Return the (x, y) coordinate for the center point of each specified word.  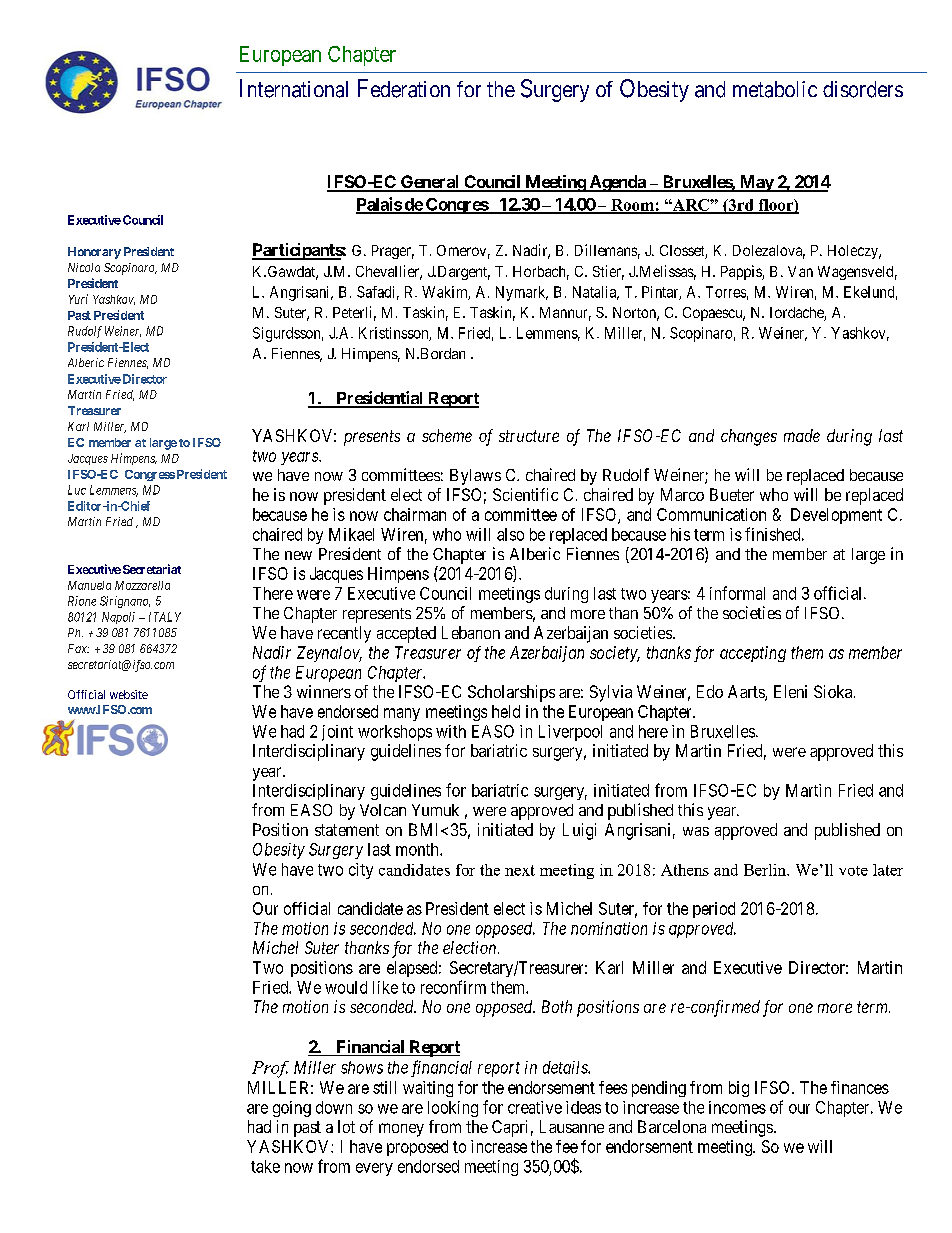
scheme (447, 435)
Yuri (78, 299)
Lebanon (471, 632)
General (430, 183)
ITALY (165, 617)
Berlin (766, 870)
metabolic (775, 89)
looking (453, 1109)
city (361, 871)
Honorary (94, 253)
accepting (753, 654)
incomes (737, 1107)
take (265, 1166)
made (802, 435)
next (520, 870)
